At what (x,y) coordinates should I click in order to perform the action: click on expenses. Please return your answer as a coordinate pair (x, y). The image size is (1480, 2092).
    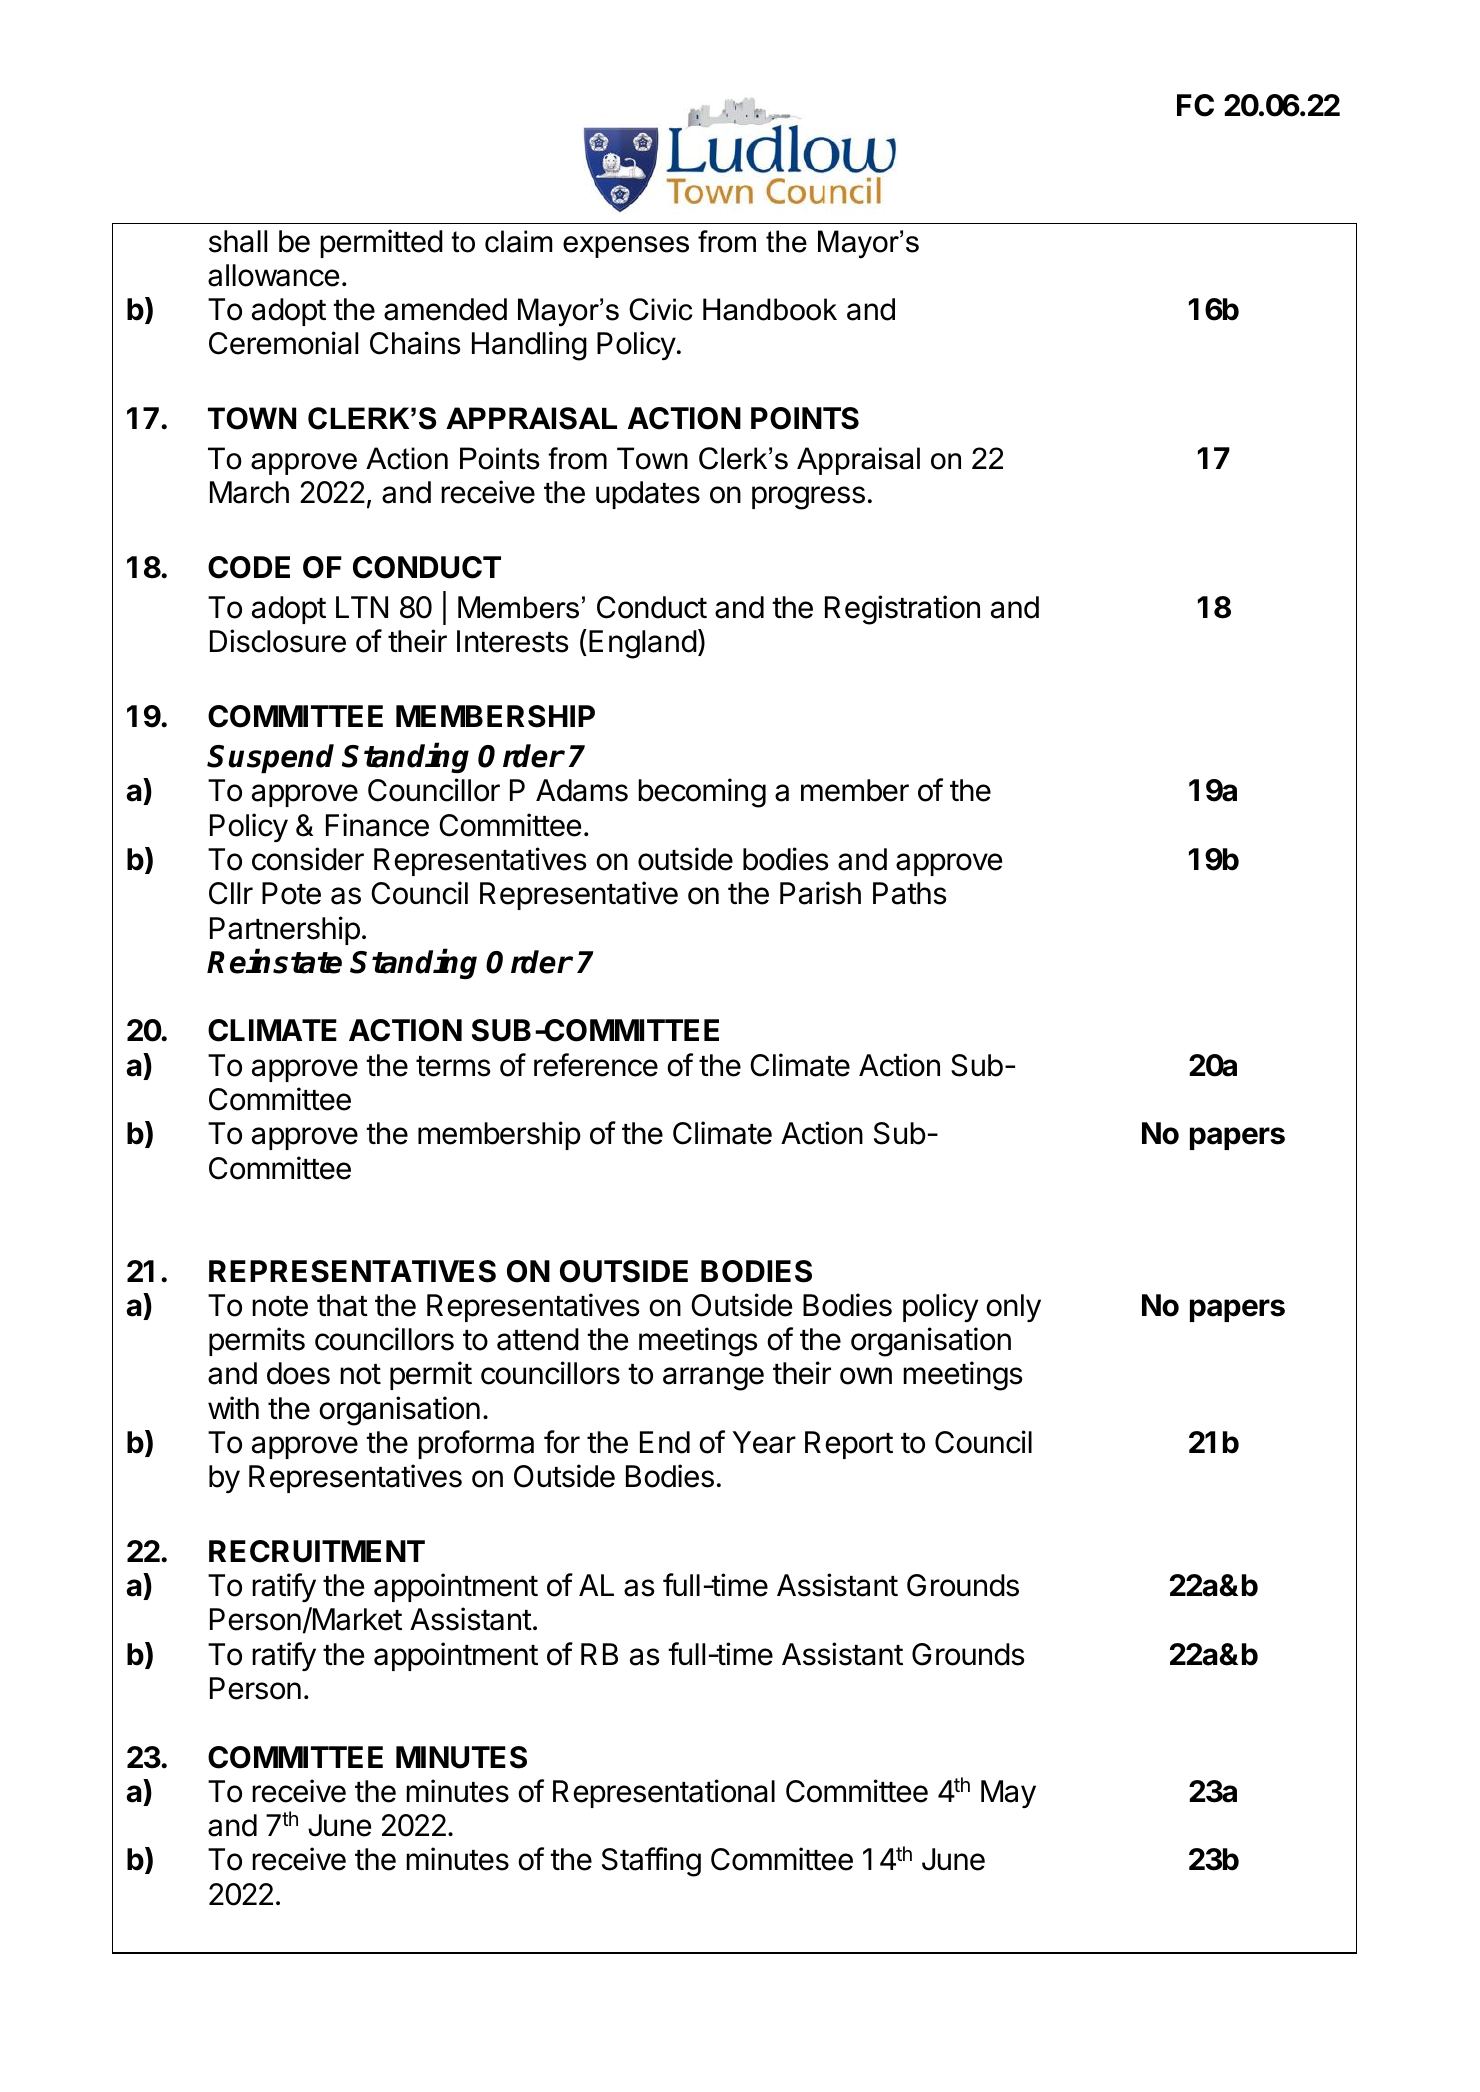
    Looking at the image, I should click on (626, 247).
